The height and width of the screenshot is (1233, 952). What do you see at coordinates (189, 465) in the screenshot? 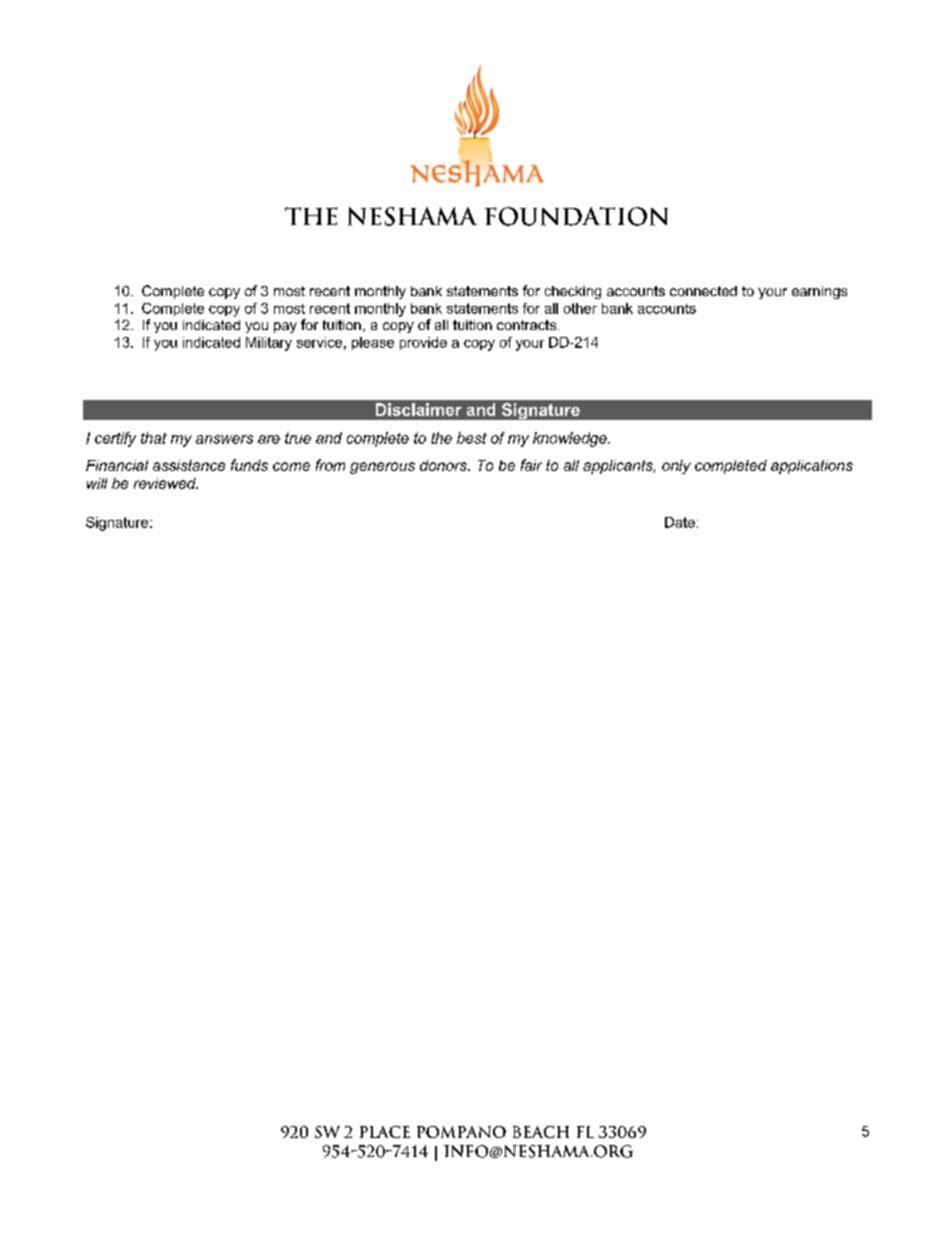
I see `assistance` at bounding box center [189, 465].
